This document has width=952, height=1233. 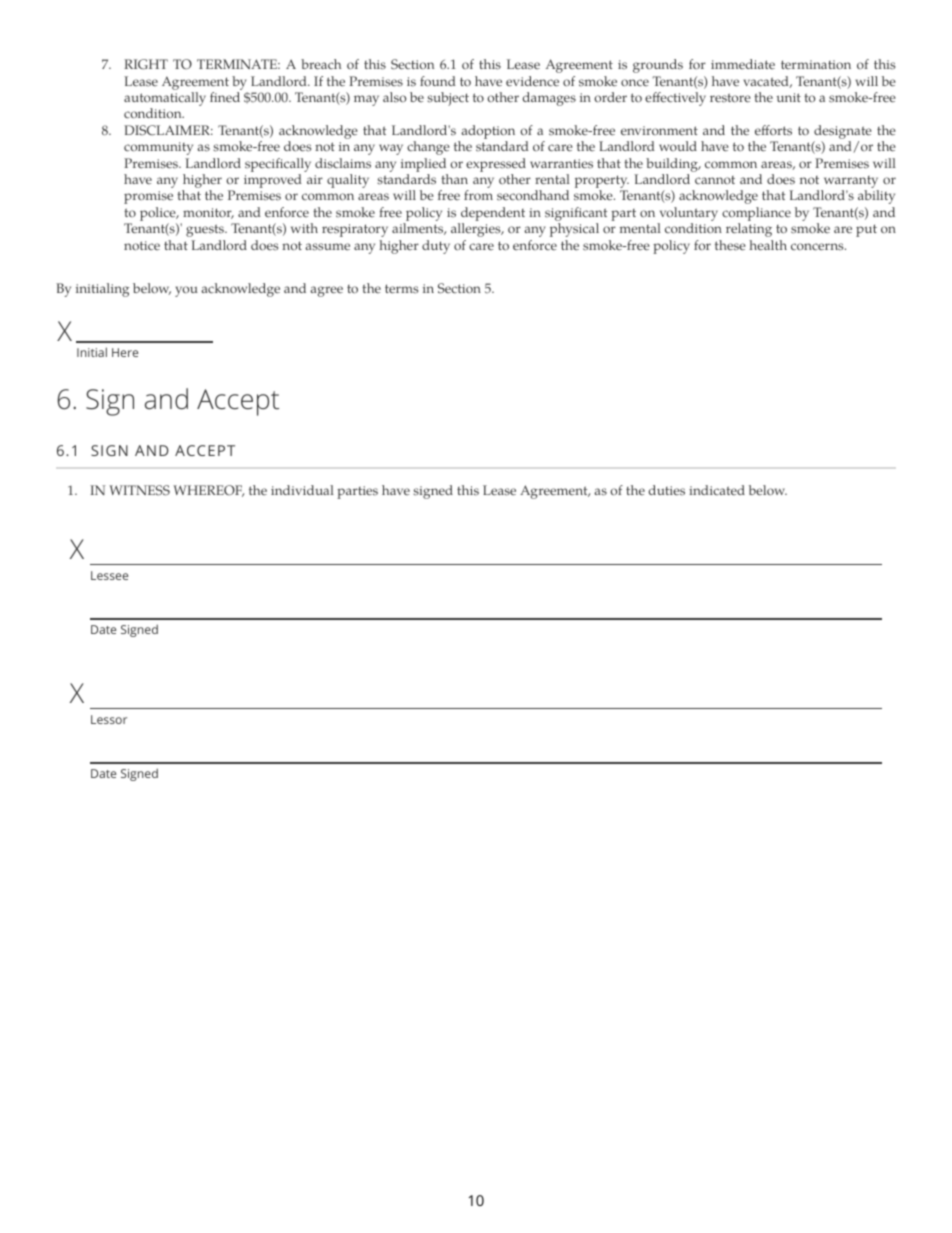 What do you see at coordinates (225, 97) in the document?
I see `fined` at bounding box center [225, 97].
